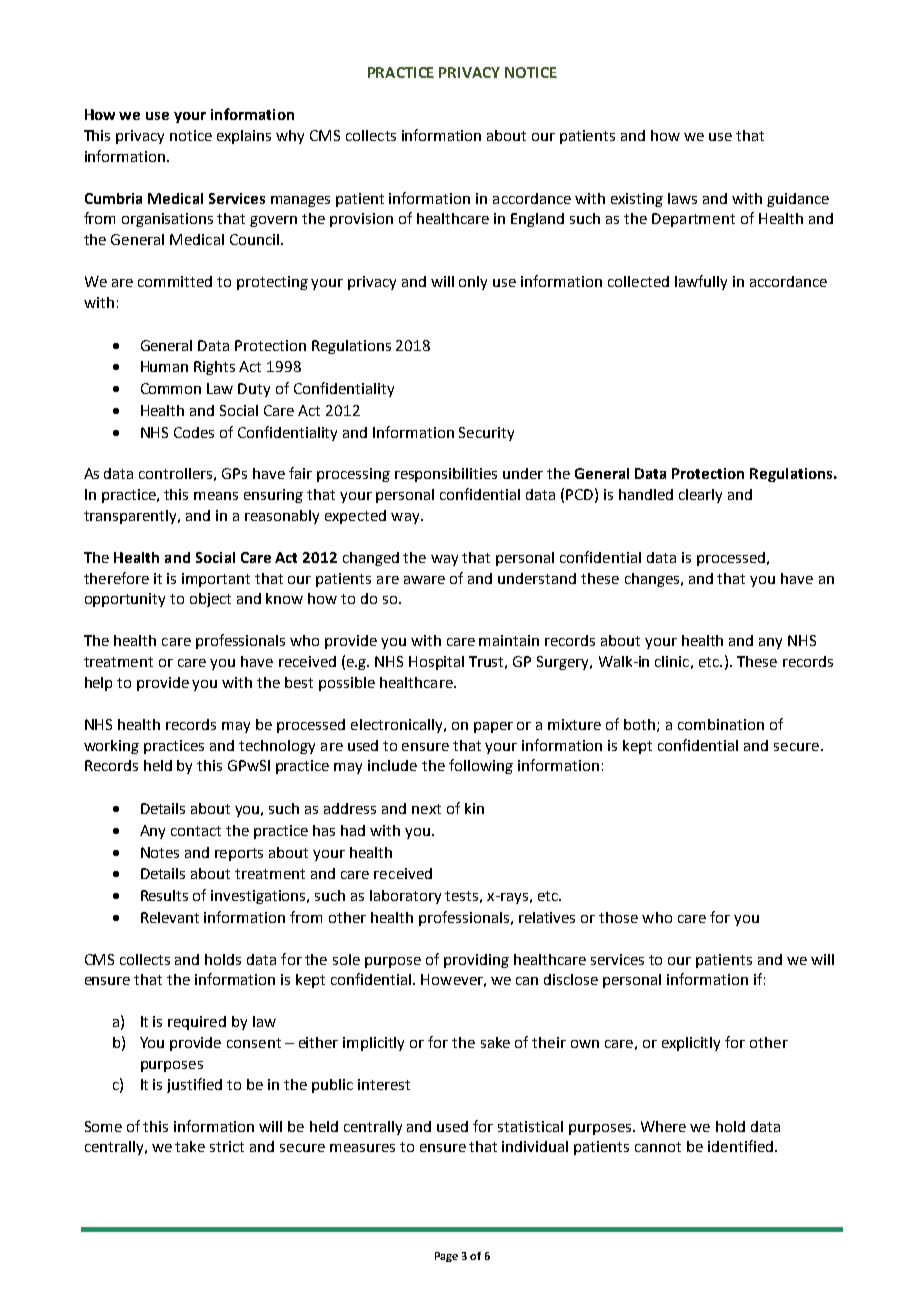 Image resolution: width=924 pixels, height=1308 pixels. Describe the element at coordinates (446, 1257) in the image. I see `Page` at that location.
